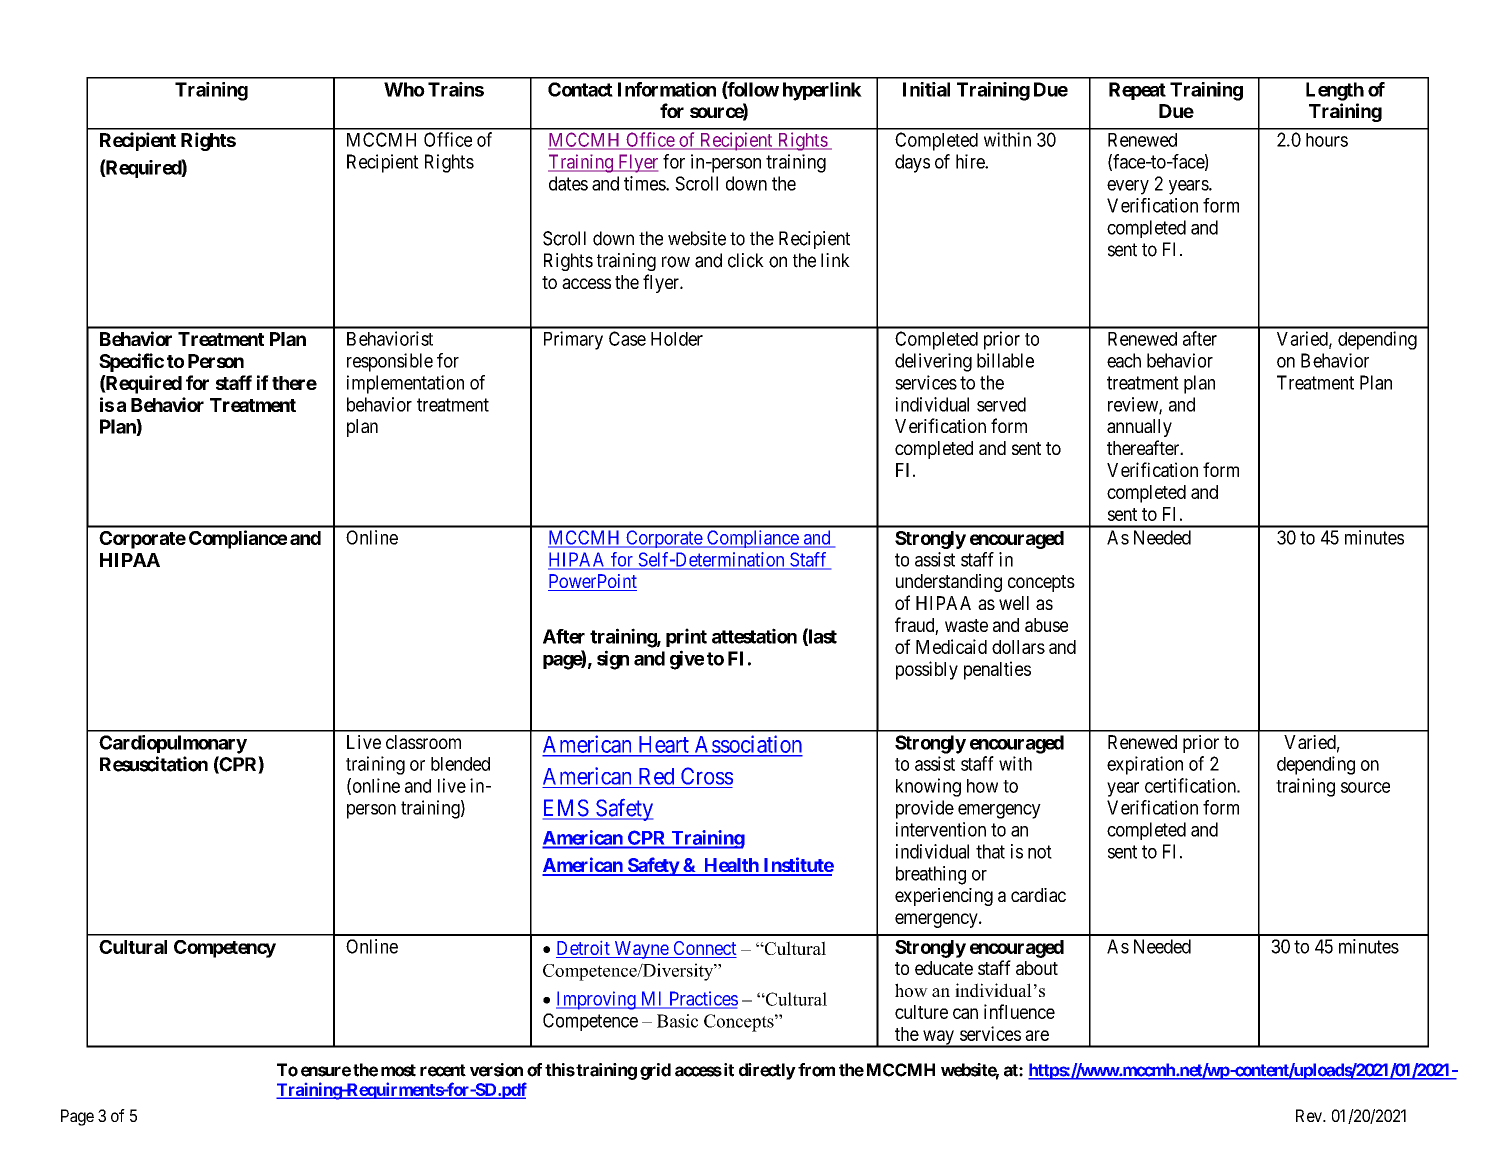 Image resolution: width=1507 pixels, height=1164 pixels. Describe the element at coordinates (707, 776) in the document. I see `Cross` at that location.
